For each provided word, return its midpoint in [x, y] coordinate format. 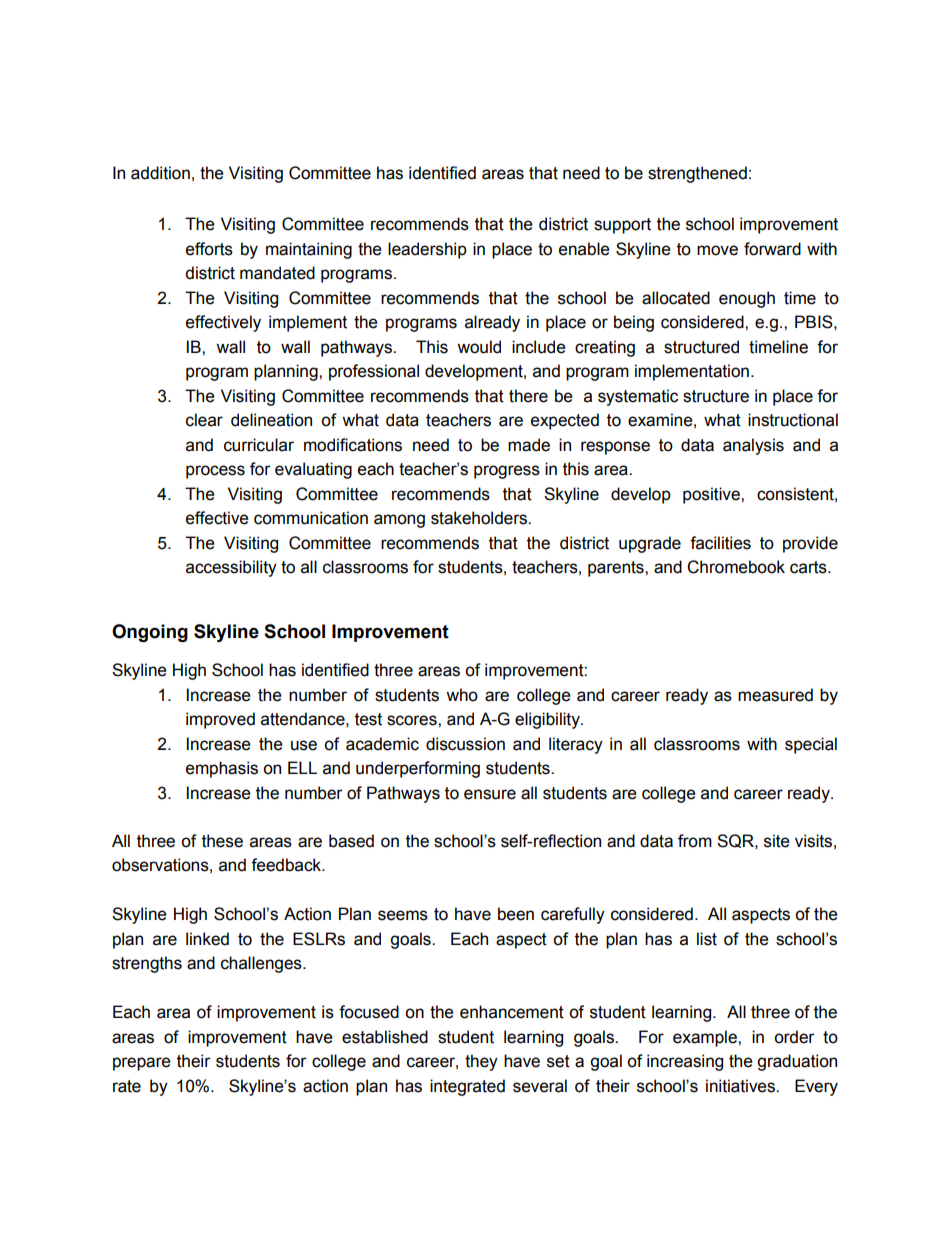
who [462, 695]
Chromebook [736, 567]
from [695, 841]
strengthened [697, 174]
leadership [427, 250]
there [528, 396]
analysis [753, 446]
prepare [142, 1064]
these [222, 841]
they [481, 1062]
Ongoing [150, 633]
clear [204, 420]
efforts [209, 249]
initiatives [741, 1086]
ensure [490, 794]
